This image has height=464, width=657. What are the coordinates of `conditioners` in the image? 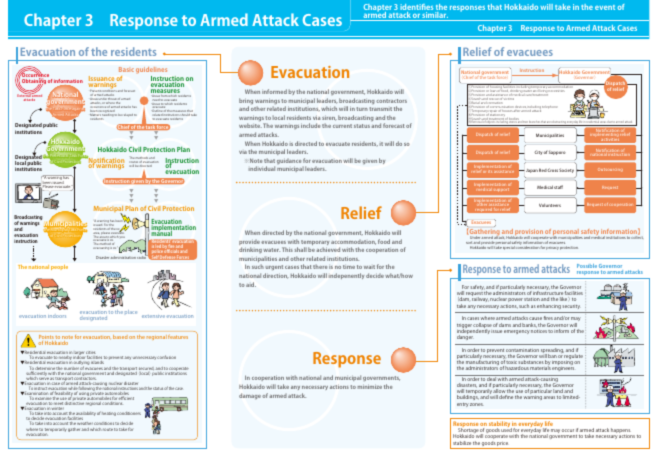 It's located at (129, 413).
